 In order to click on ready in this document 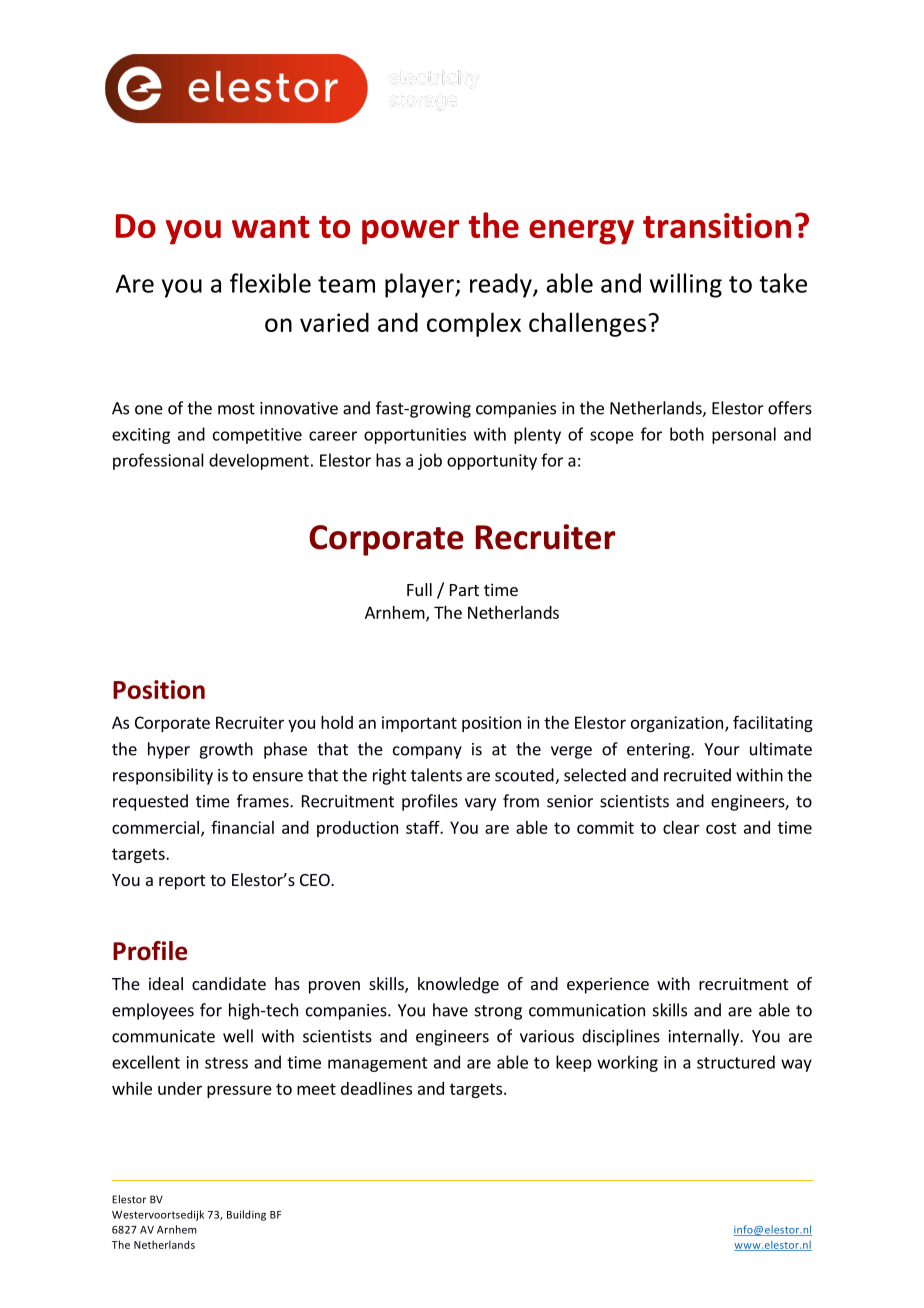, I will do `click(502, 285)`.
